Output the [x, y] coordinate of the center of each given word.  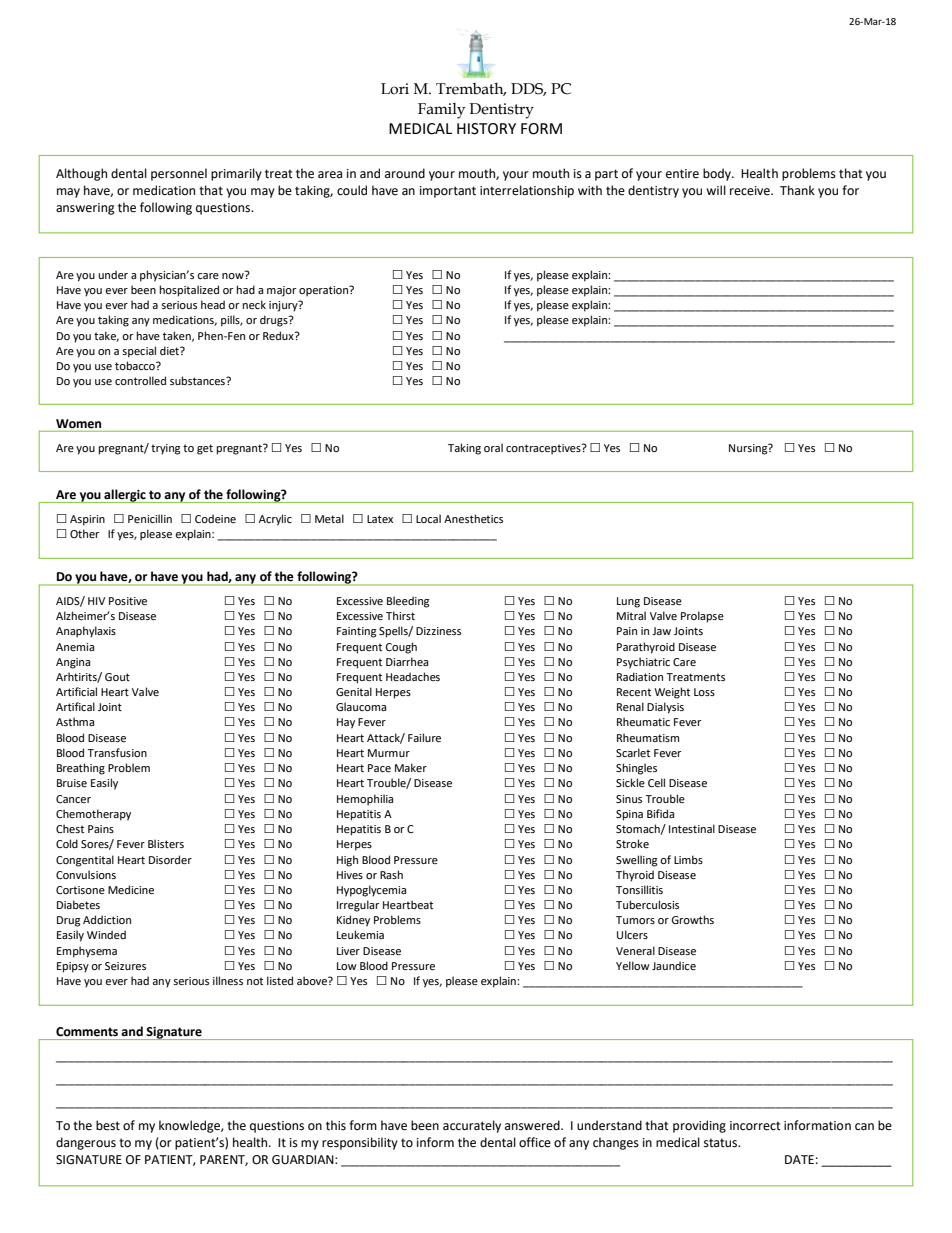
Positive [128, 601]
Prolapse [702, 617]
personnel [179, 174]
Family [441, 111]
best [108, 1125]
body [718, 174]
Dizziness [438, 631]
